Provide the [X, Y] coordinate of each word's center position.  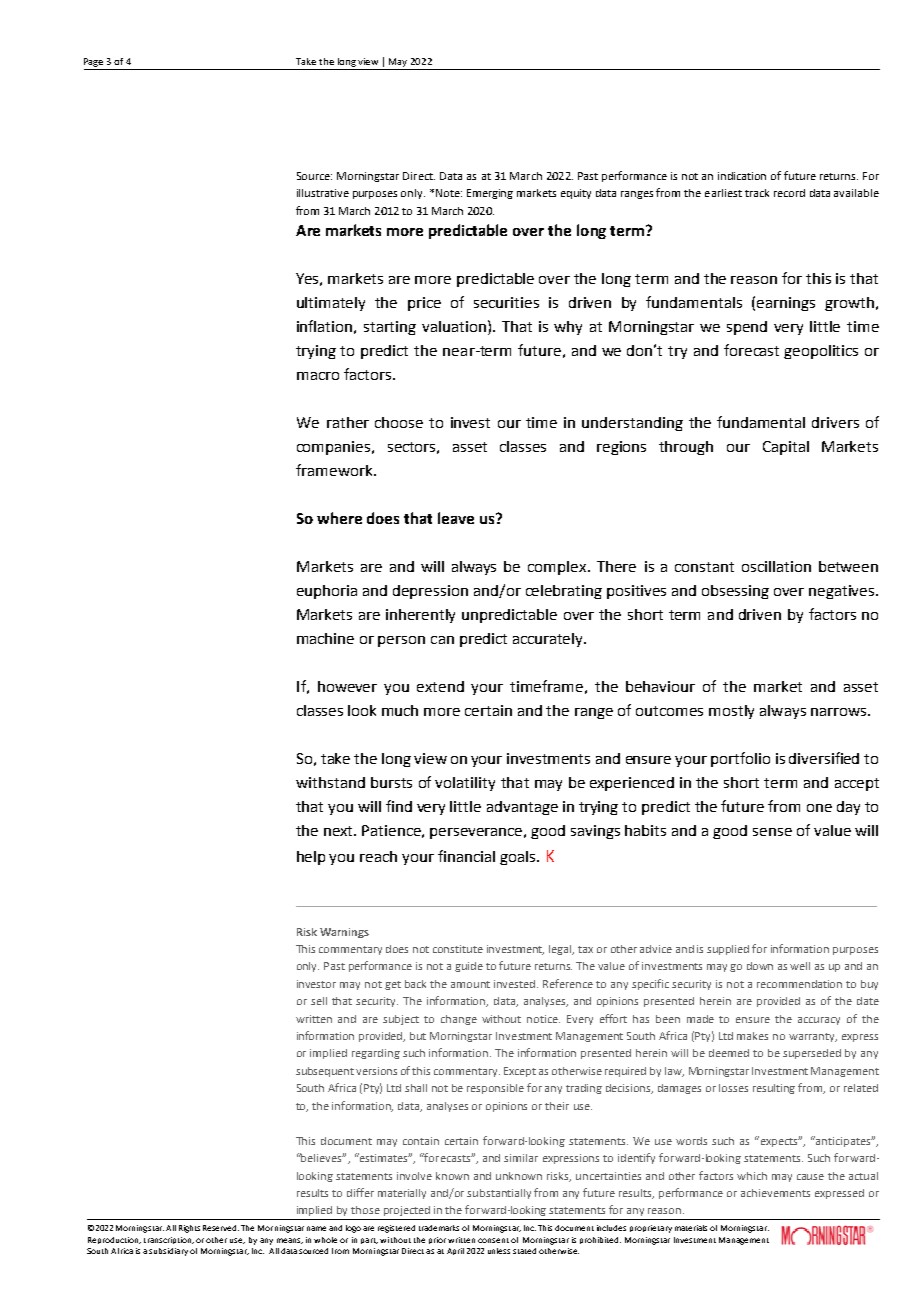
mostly [731, 712]
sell [319, 1001]
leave [456, 518]
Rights [189, 1229]
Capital [786, 448]
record [789, 193]
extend [440, 686]
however [347, 686]
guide [469, 967]
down [760, 966]
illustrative [323, 193]
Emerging [490, 194]
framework [335, 470]
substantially [499, 1194]
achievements [775, 1193]
